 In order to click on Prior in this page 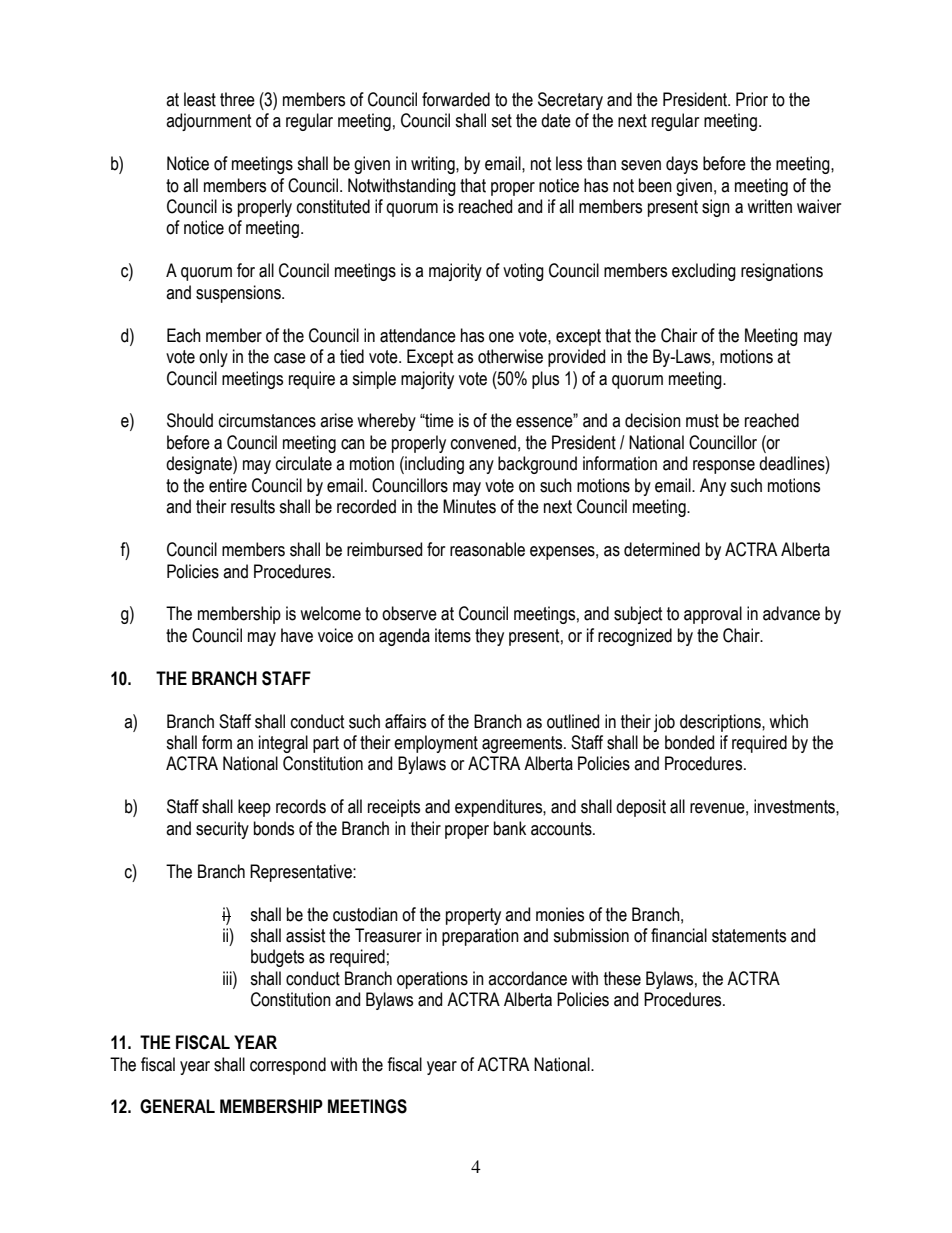, I will do `click(752, 99)`.
